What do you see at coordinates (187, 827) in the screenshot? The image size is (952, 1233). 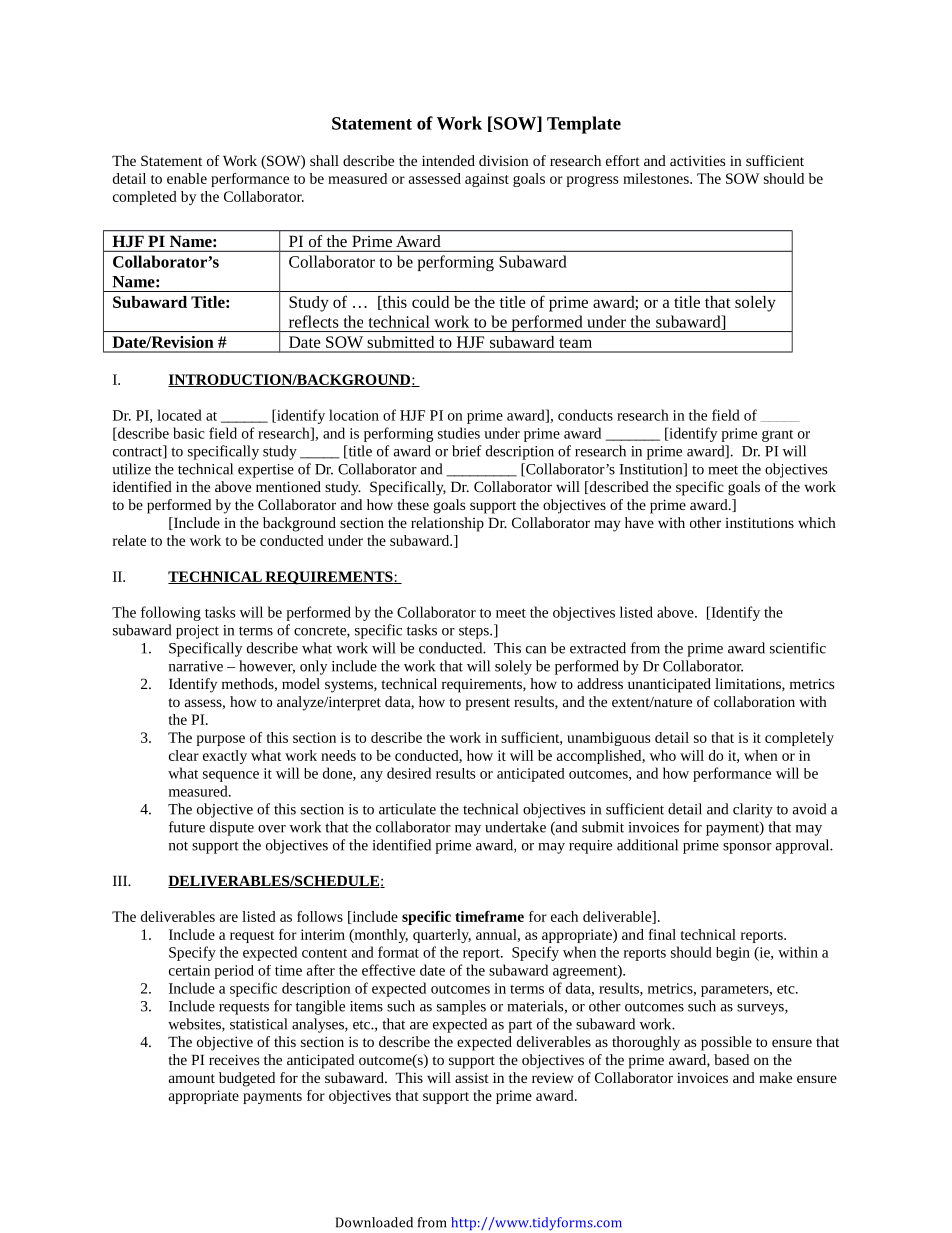 I see `future` at bounding box center [187, 827].
